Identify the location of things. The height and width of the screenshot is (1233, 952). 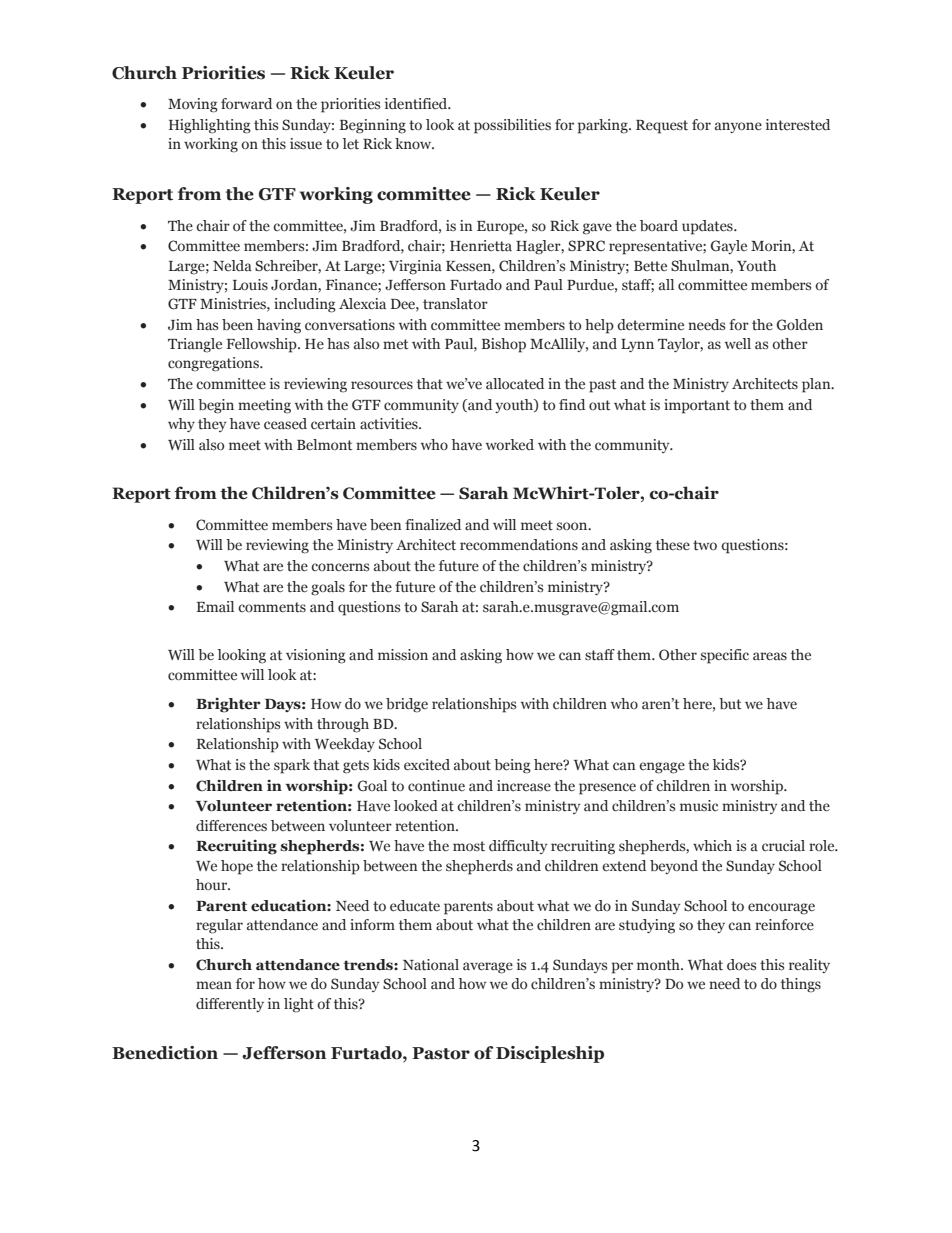
(801, 985).
